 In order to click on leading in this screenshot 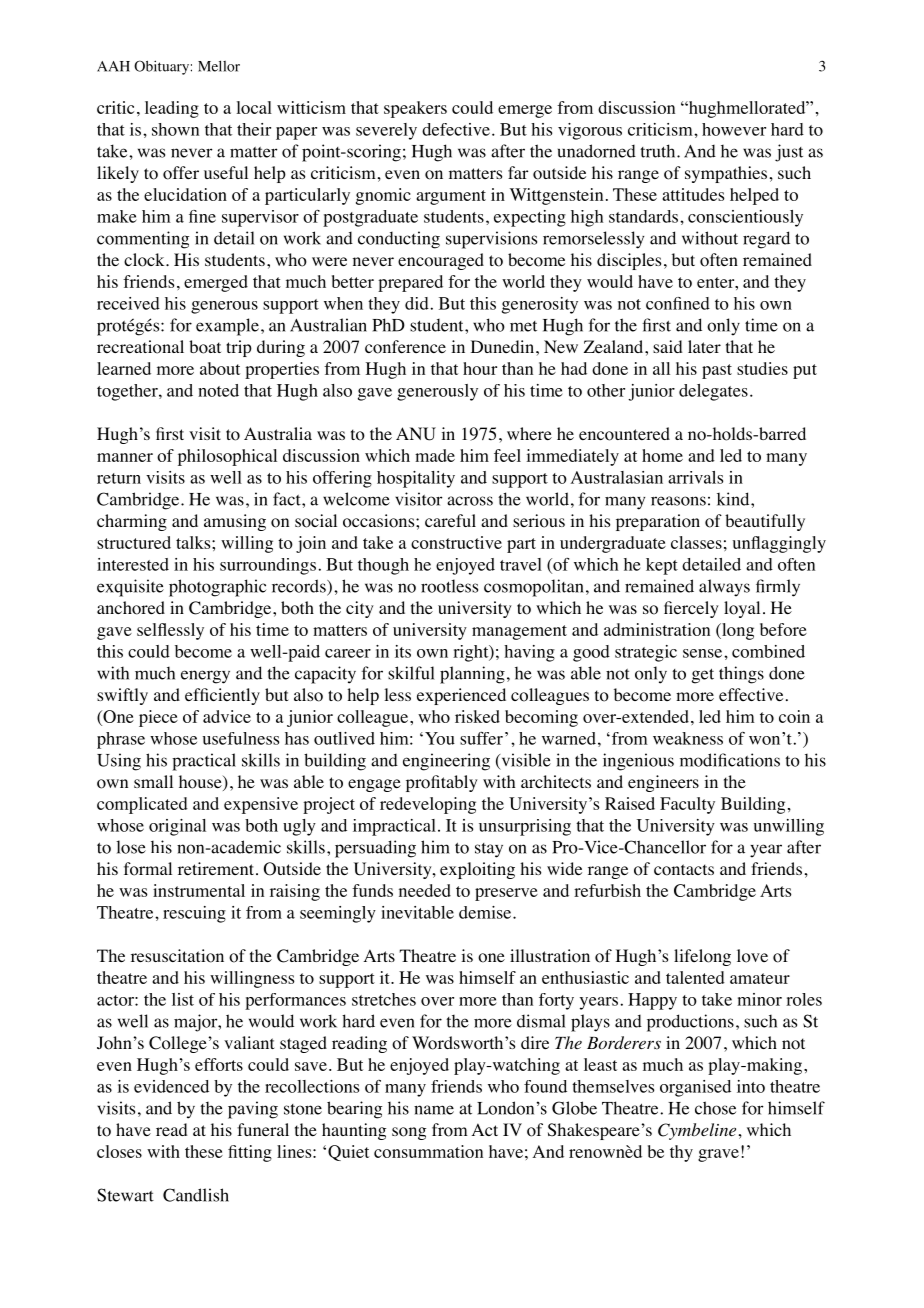, I will do `click(172, 109)`.
